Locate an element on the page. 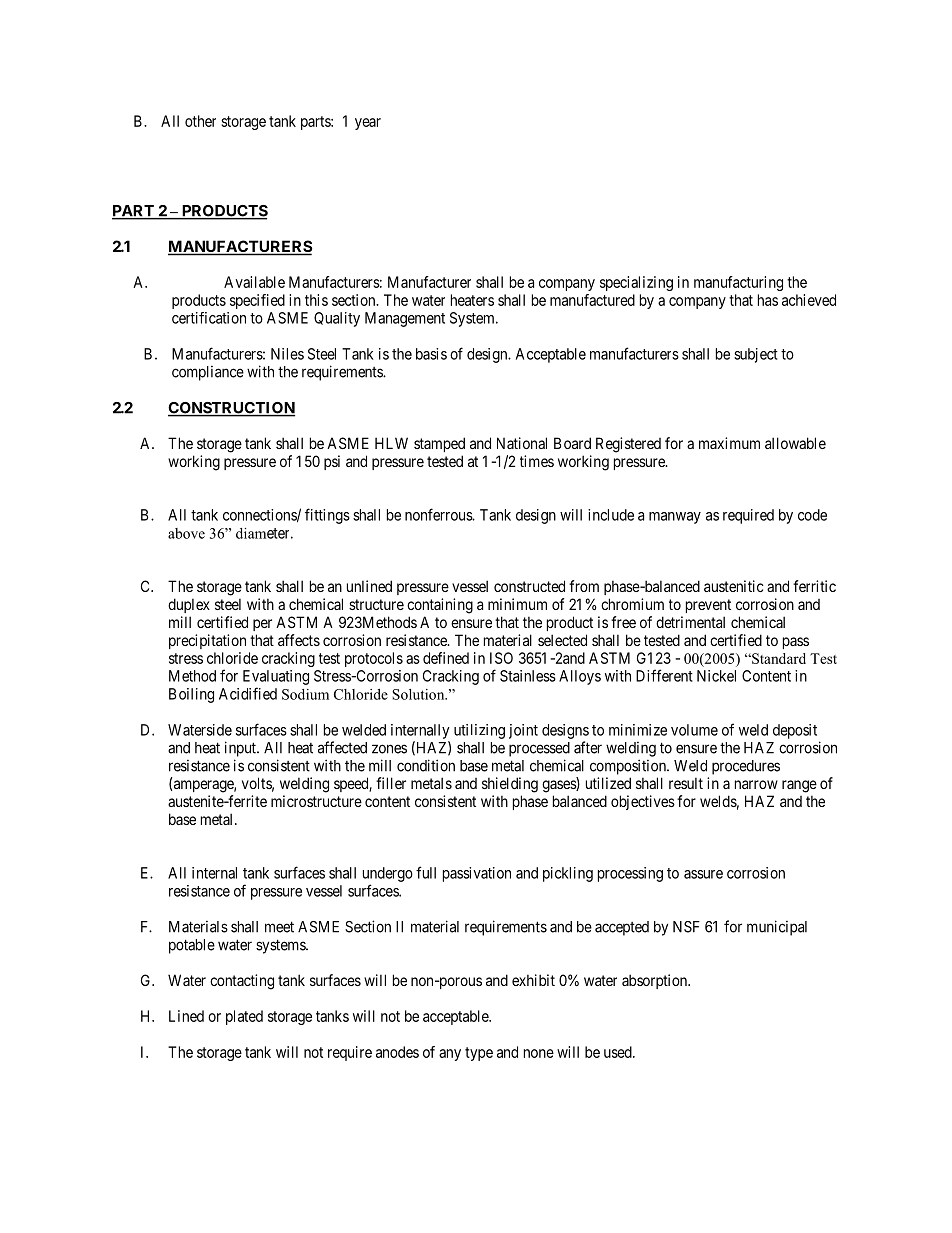 The height and width of the document is (1233, 952). manufacturing is located at coordinates (738, 283).
